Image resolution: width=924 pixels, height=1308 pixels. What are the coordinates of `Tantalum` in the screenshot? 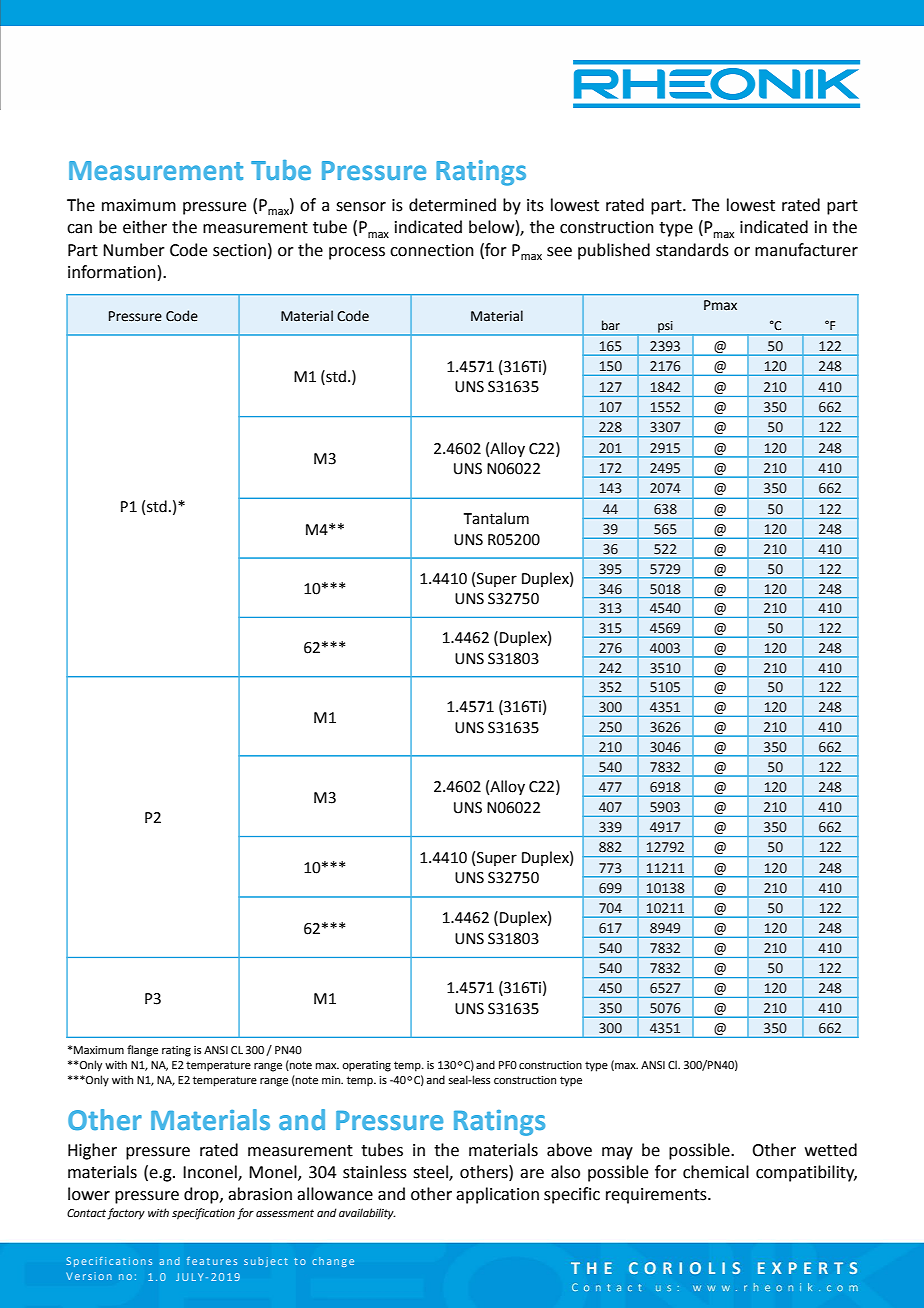 It's located at (496, 518).
